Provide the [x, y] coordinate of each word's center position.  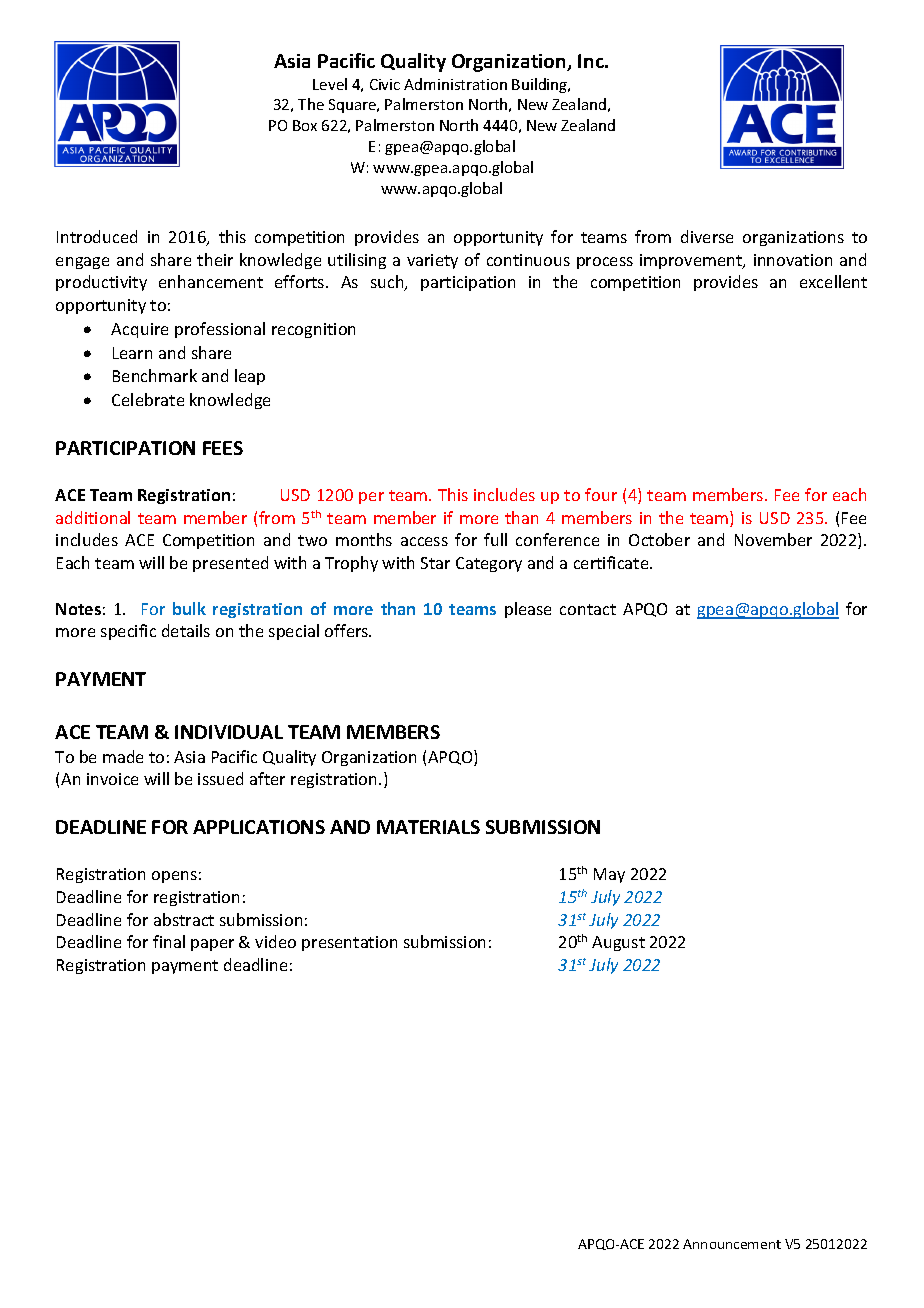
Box [305, 125]
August [618, 943]
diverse [707, 236]
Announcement [732, 1244]
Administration [455, 84]
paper [212, 945]
